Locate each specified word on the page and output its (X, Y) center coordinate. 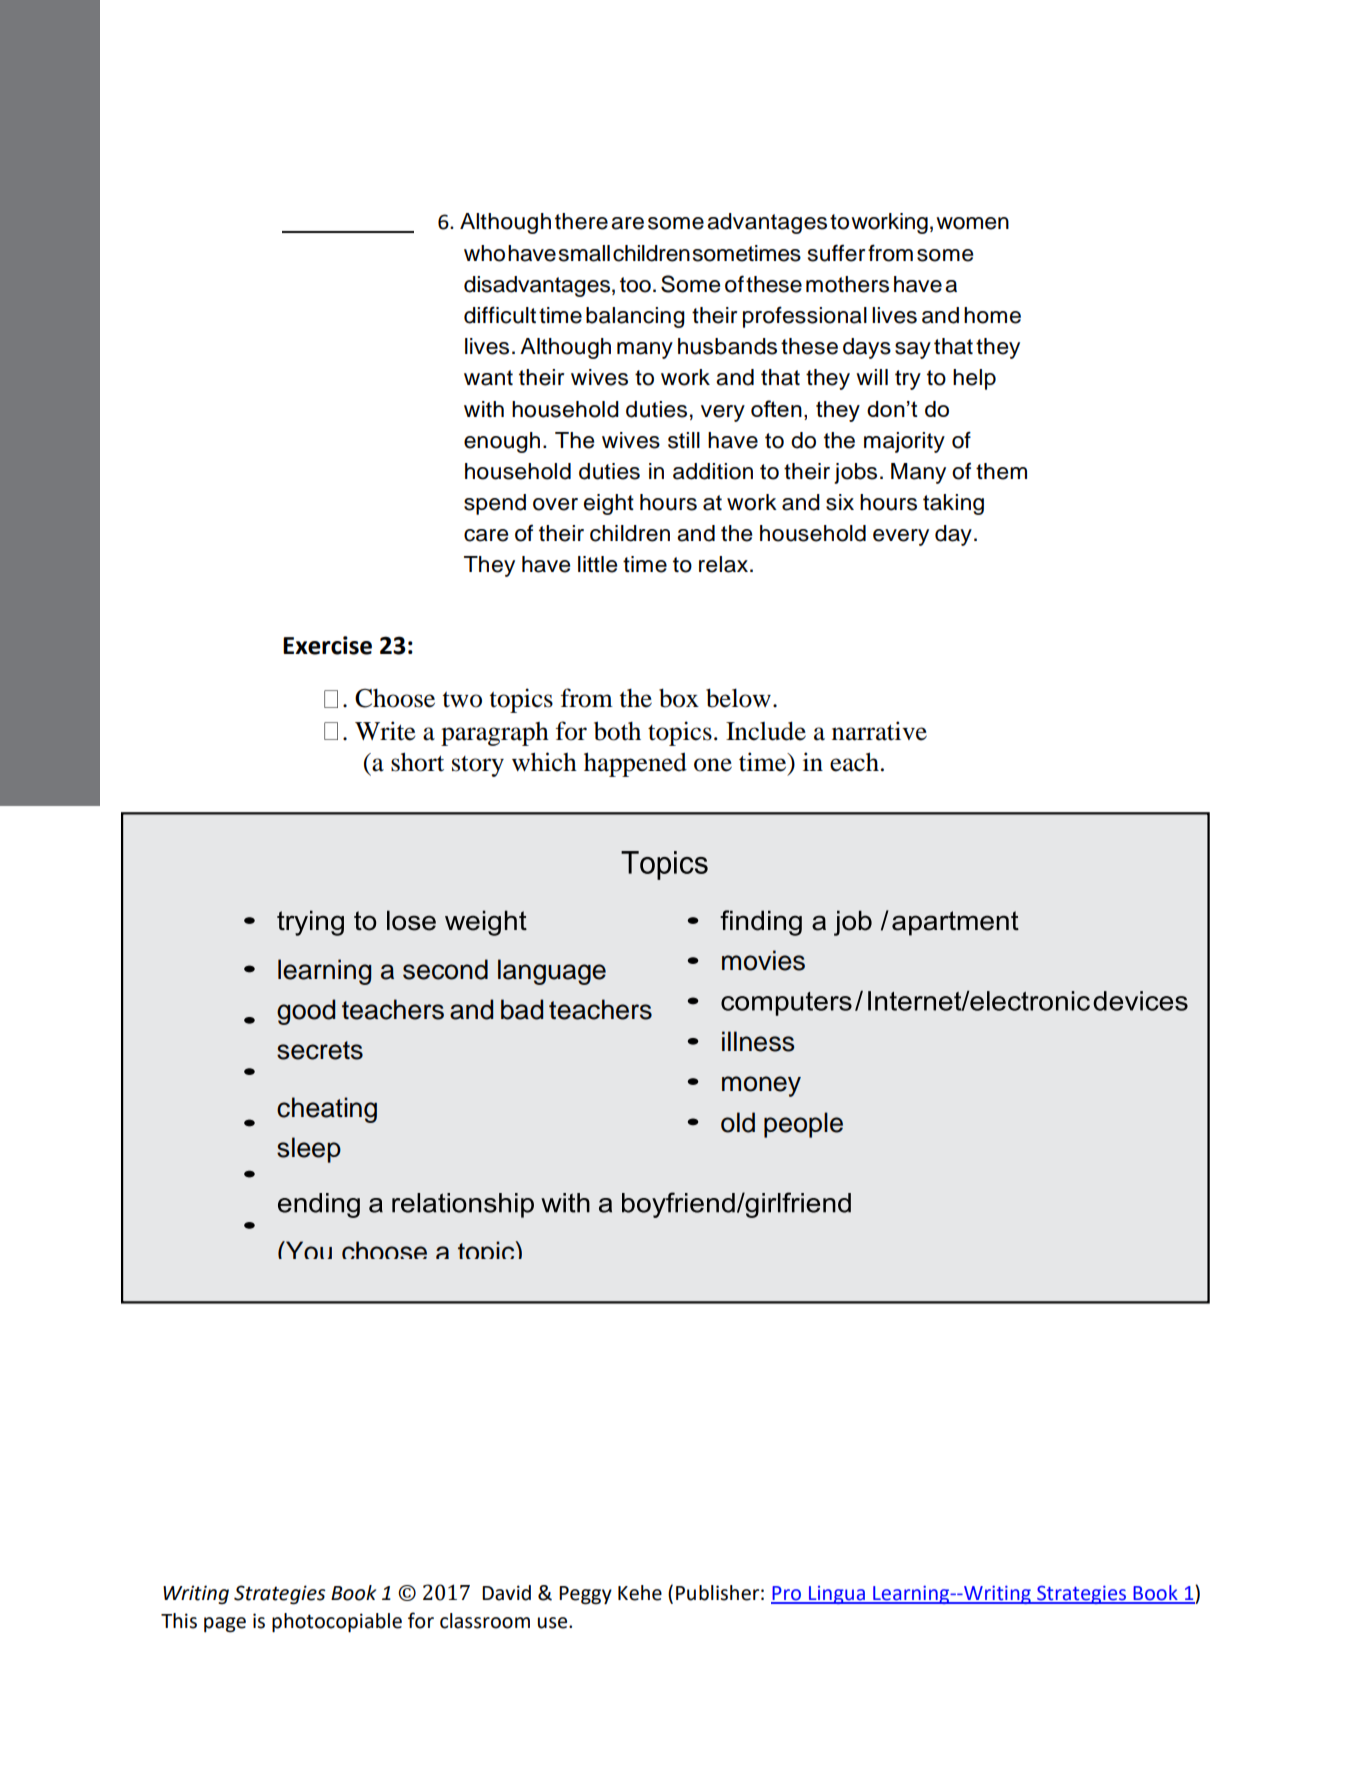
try (908, 380)
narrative (879, 731)
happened (635, 764)
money (761, 1086)
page (225, 1625)
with (484, 409)
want (488, 378)
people (803, 1125)
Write (385, 731)
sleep (309, 1150)
